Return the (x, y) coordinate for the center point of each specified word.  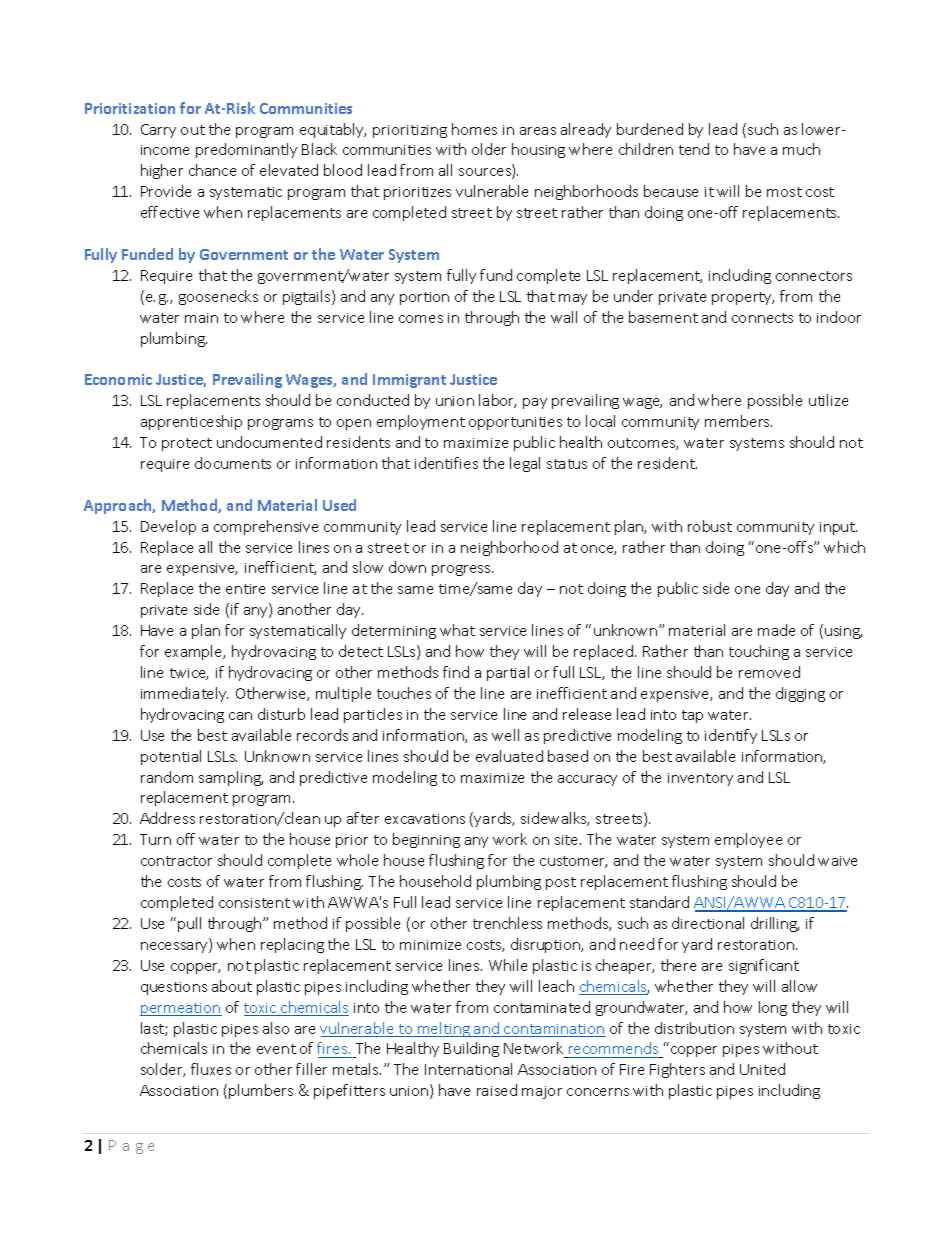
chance (212, 170)
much (801, 149)
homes (474, 129)
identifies (446, 463)
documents (233, 463)
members (738, 421)
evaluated (509, 756)
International (468, 1069)
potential (171, 757)
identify (731, 736)
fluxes (211, 1069)
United (762, 1069)
